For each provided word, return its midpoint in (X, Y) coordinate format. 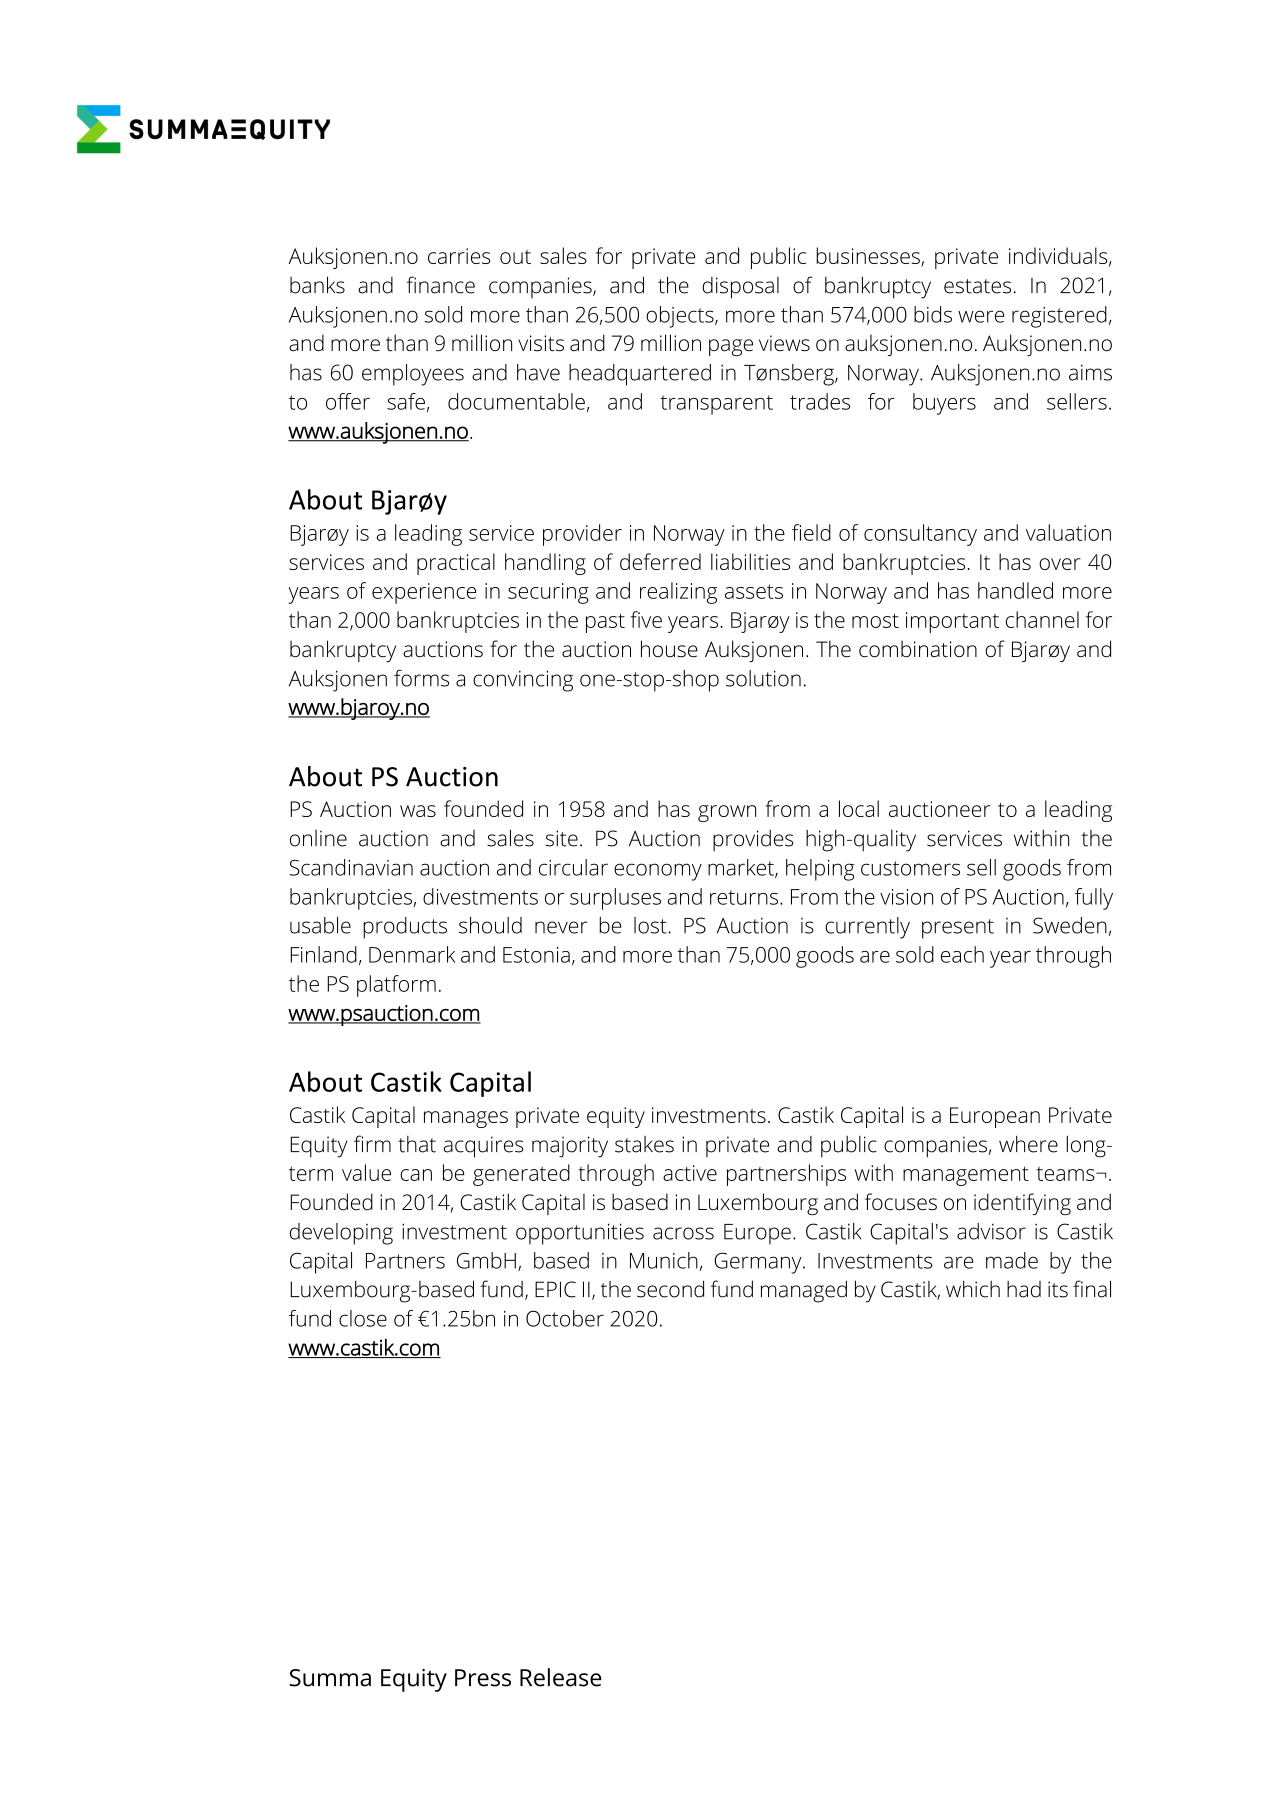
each (962, 954)
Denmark (412, 954)
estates (977, 286)
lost (651, 925)
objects (681, 317)
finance (440, 285)
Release (561, 1677)
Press (483, 1678)
